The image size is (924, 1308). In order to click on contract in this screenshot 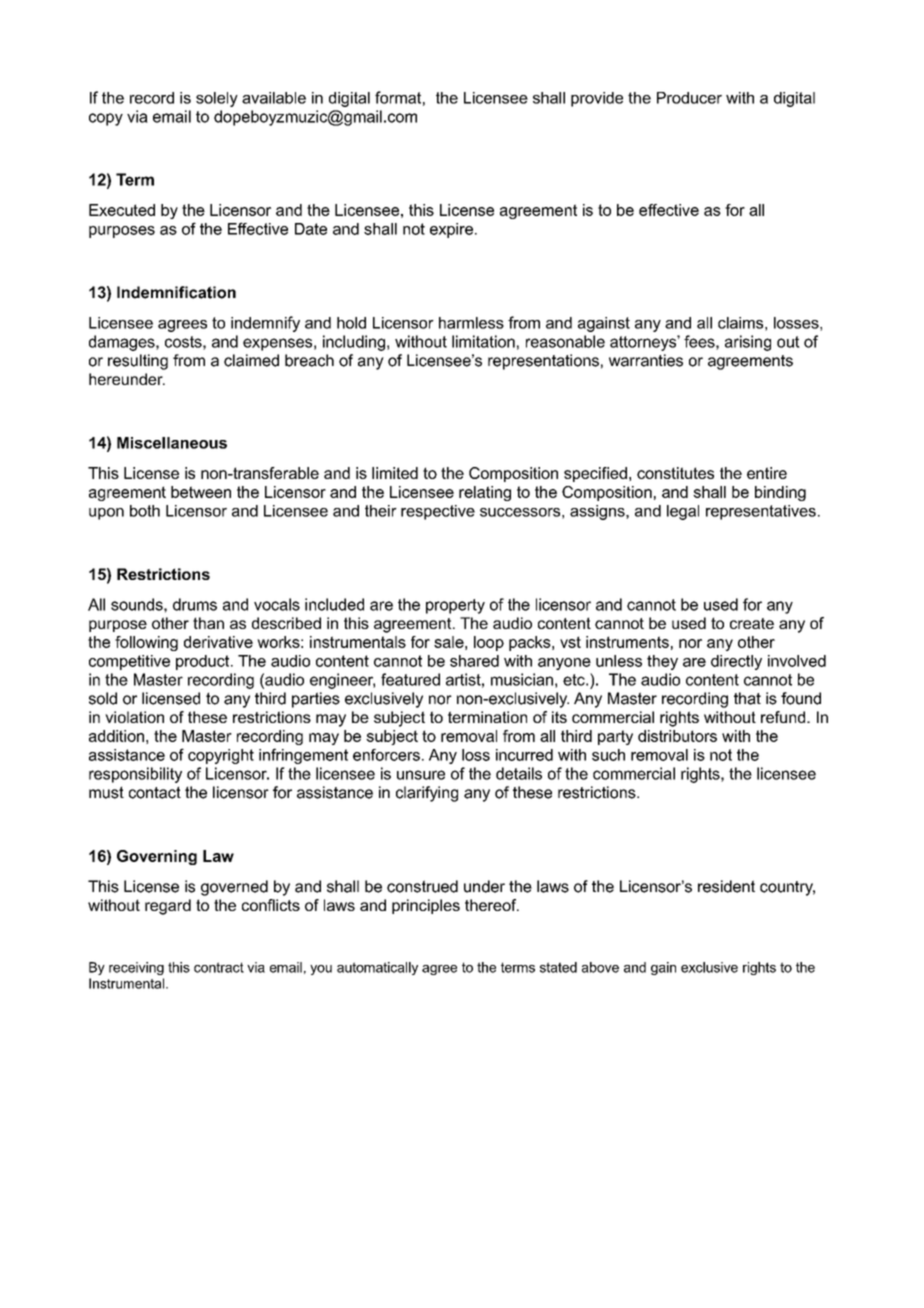, I will do `click(219, 967)`.
